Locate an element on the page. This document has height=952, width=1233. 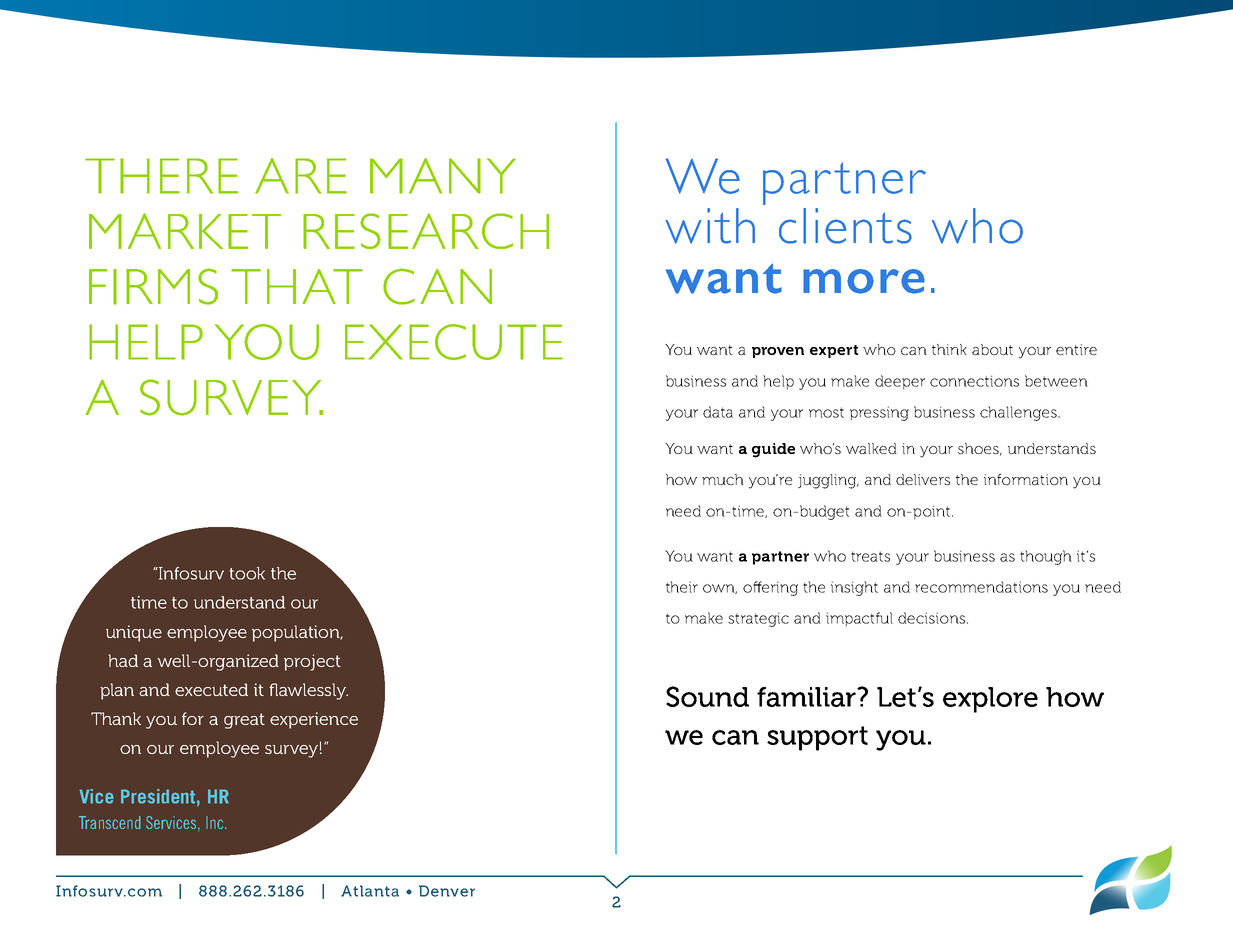
decisions is located at coordinates (931, 618).
